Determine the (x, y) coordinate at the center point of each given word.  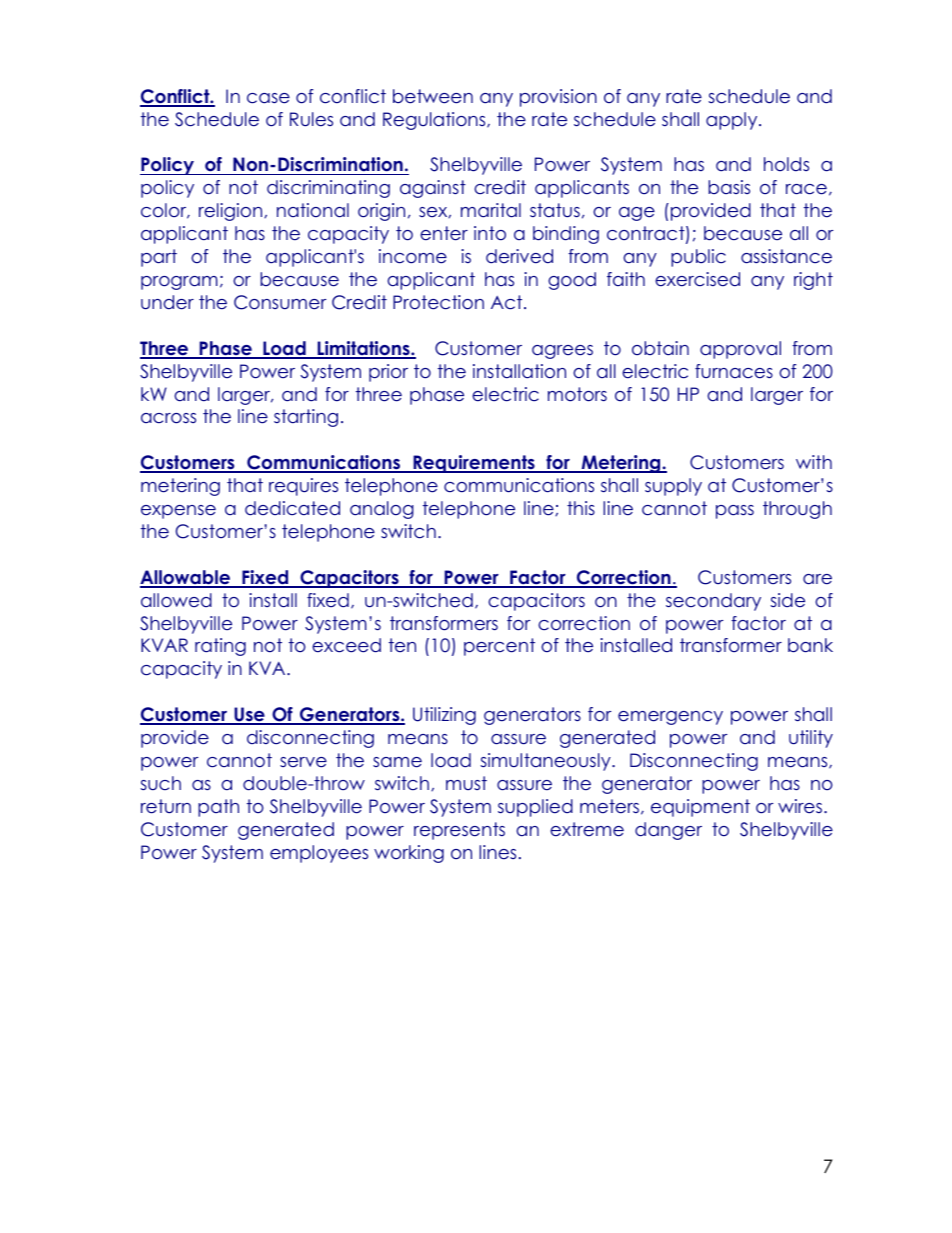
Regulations (435, 121)
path (218, 808)
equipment (700, 808)
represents (459, 831)
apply (733, 121)
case (268, 98)
